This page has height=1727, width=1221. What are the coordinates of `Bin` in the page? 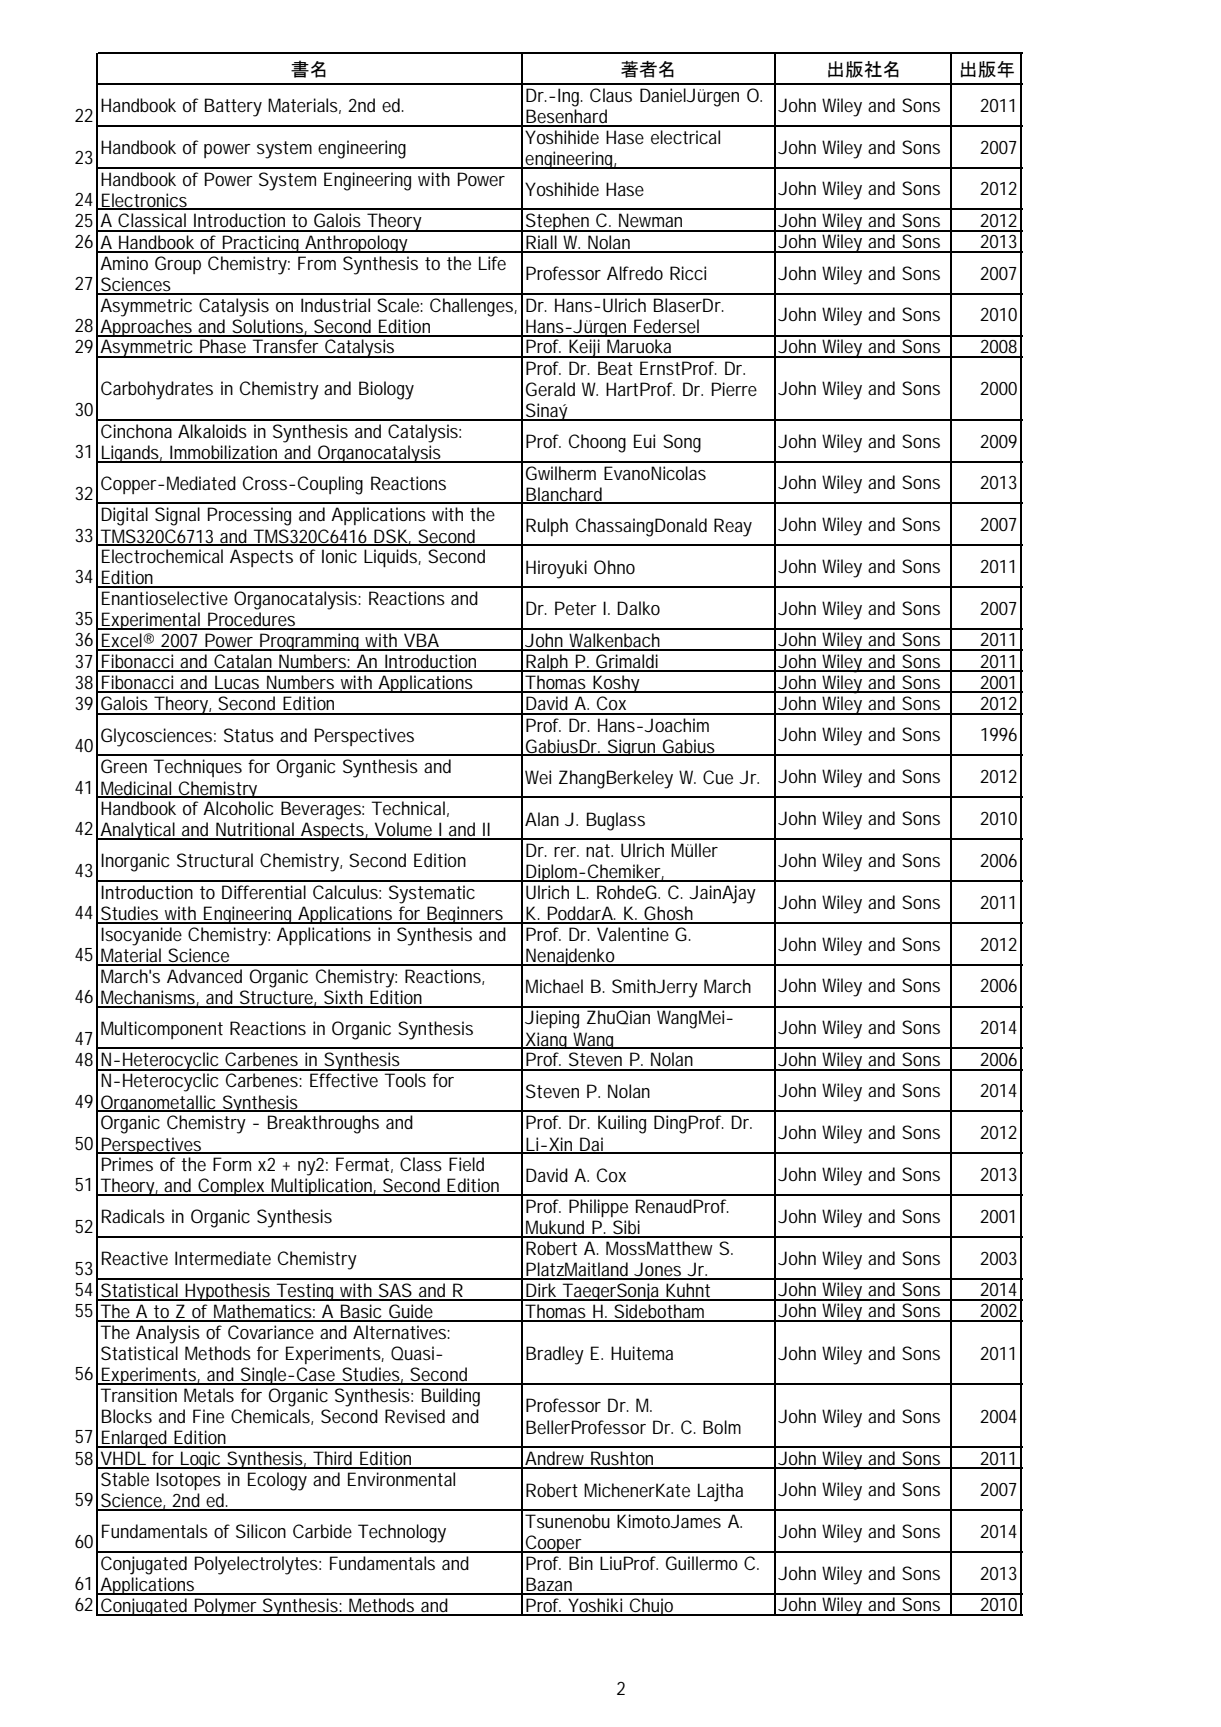 It's located at (581, 1563).
